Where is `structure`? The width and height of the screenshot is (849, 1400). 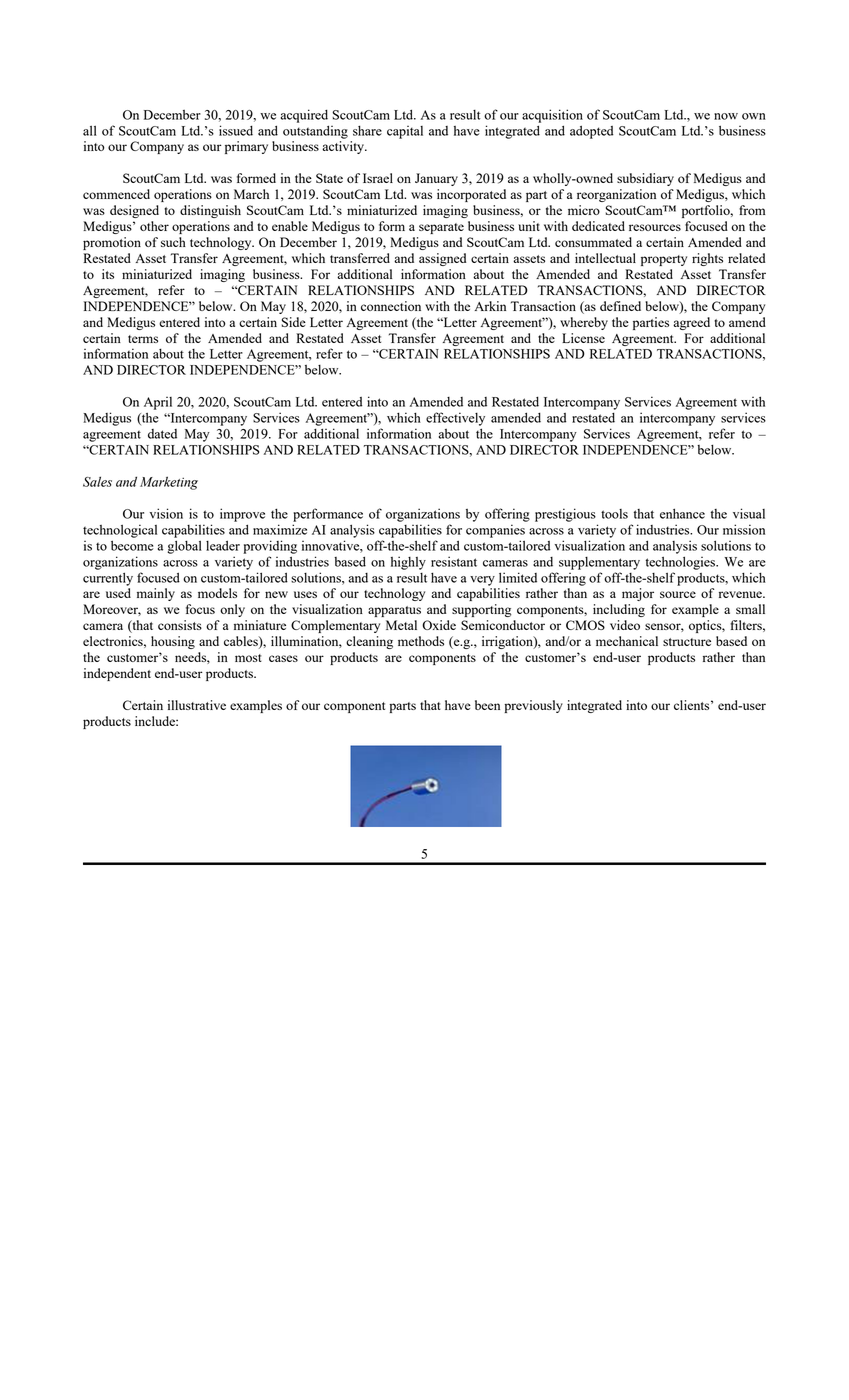 structure is located at coordinates (687, 642).
